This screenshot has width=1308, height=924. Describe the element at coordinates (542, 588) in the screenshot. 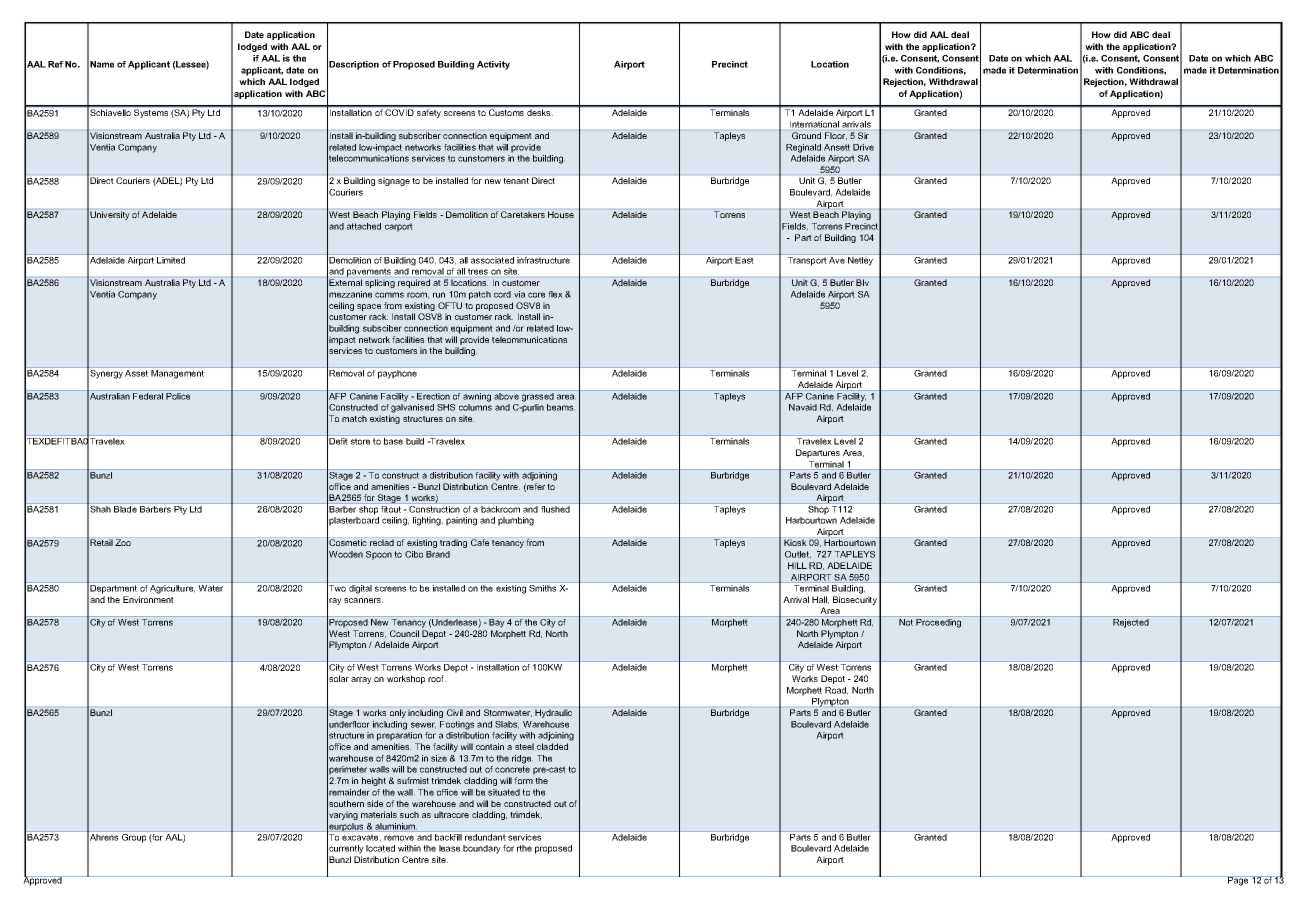

I see `Smiths` at that location.
